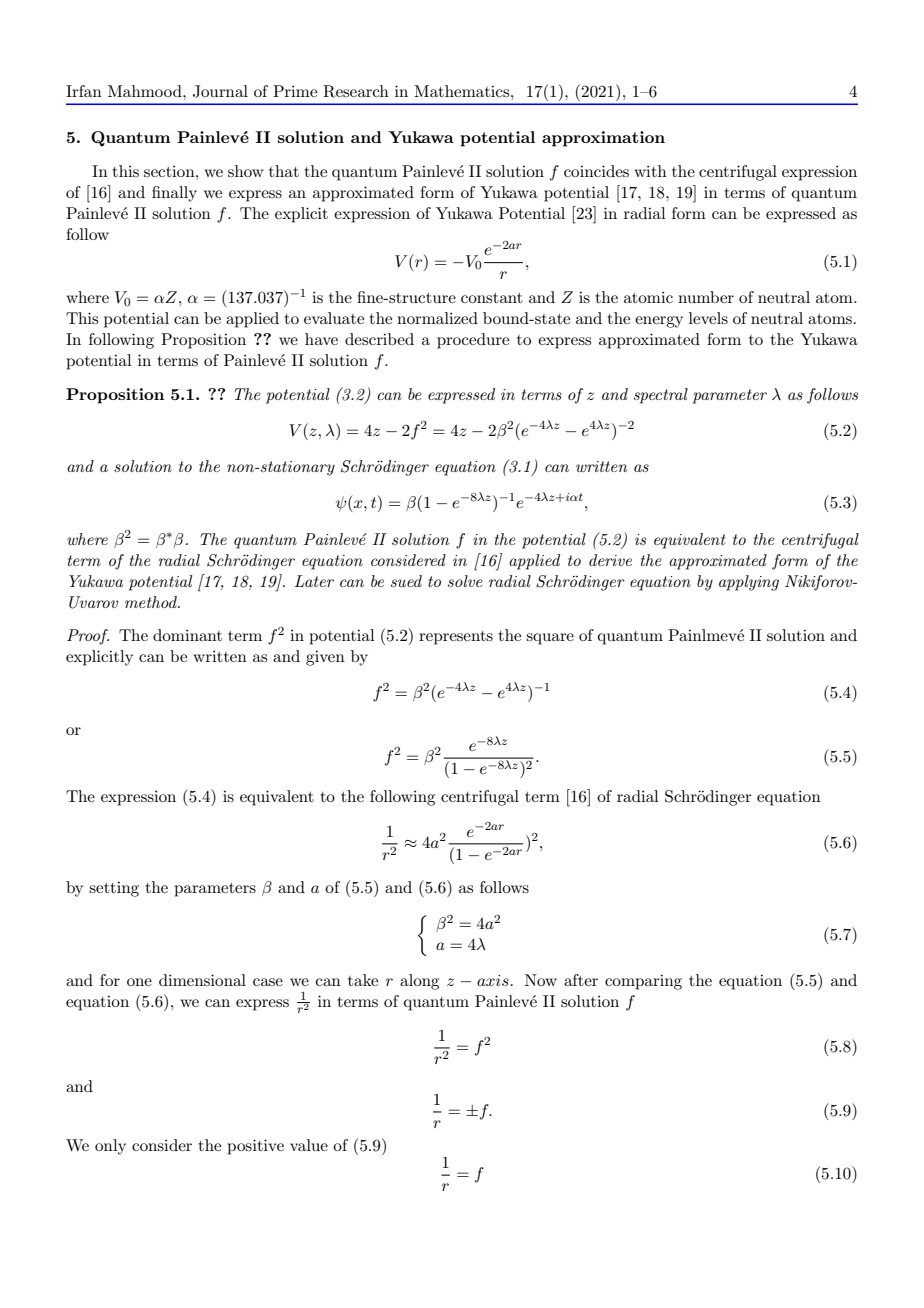 This image has width=924, height=1308. What do you see at coordinates (146, 91) in the image?
I see `Mahmood` at bounding box center [146, 91].
